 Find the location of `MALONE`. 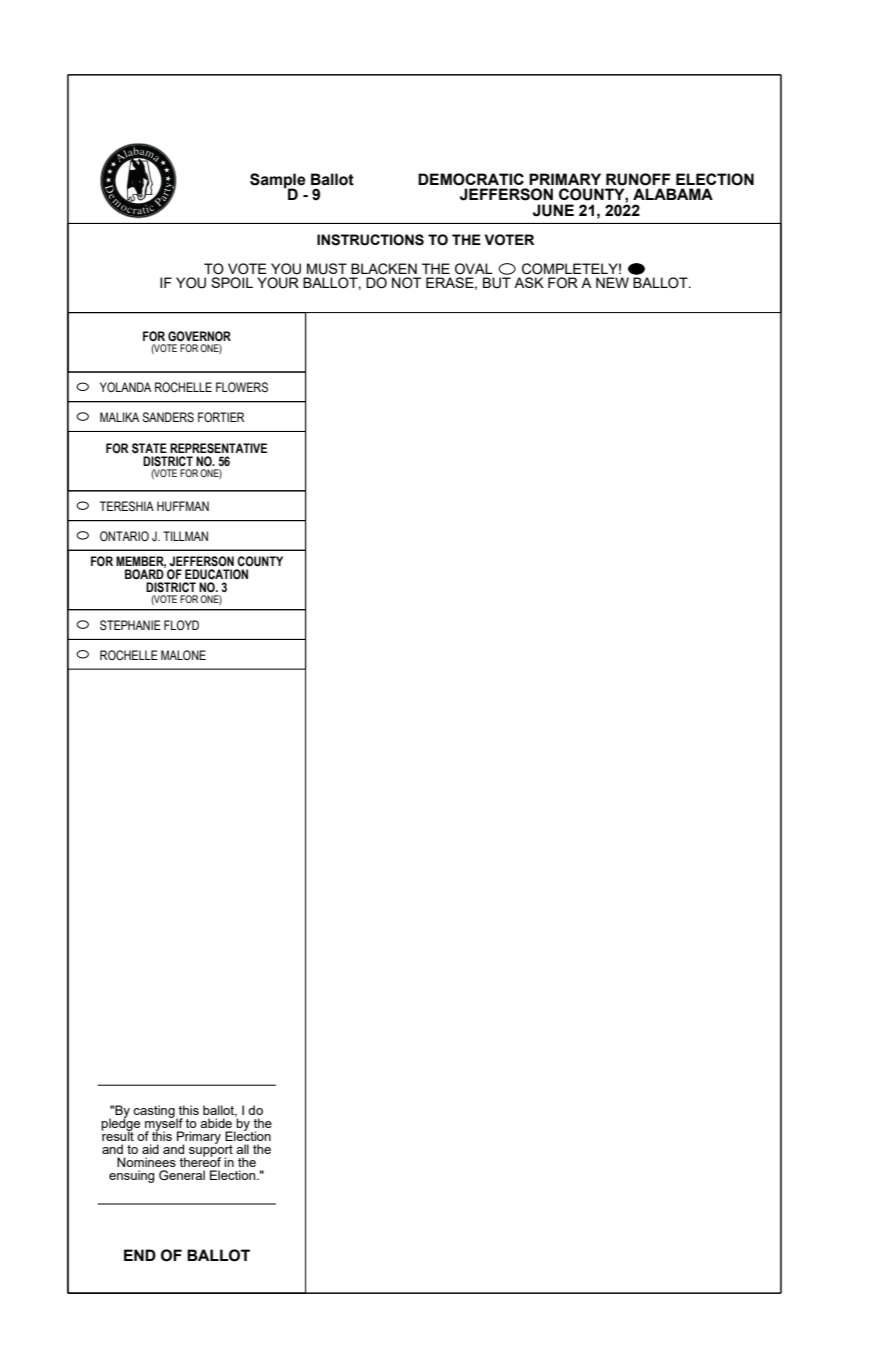

MALONE is located at coordinates (183, 655).
